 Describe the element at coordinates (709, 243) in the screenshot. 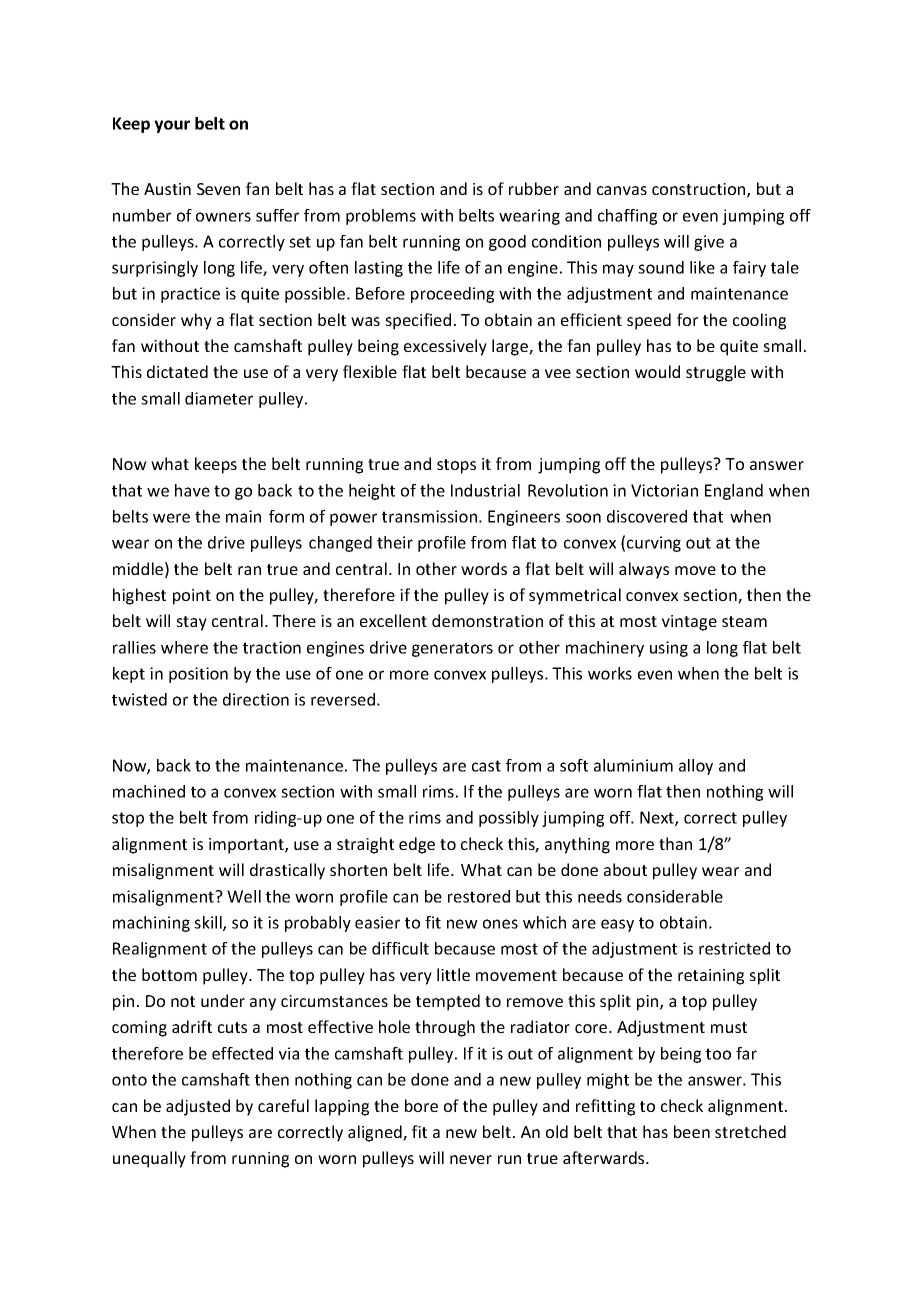

I see `give` at that location.
